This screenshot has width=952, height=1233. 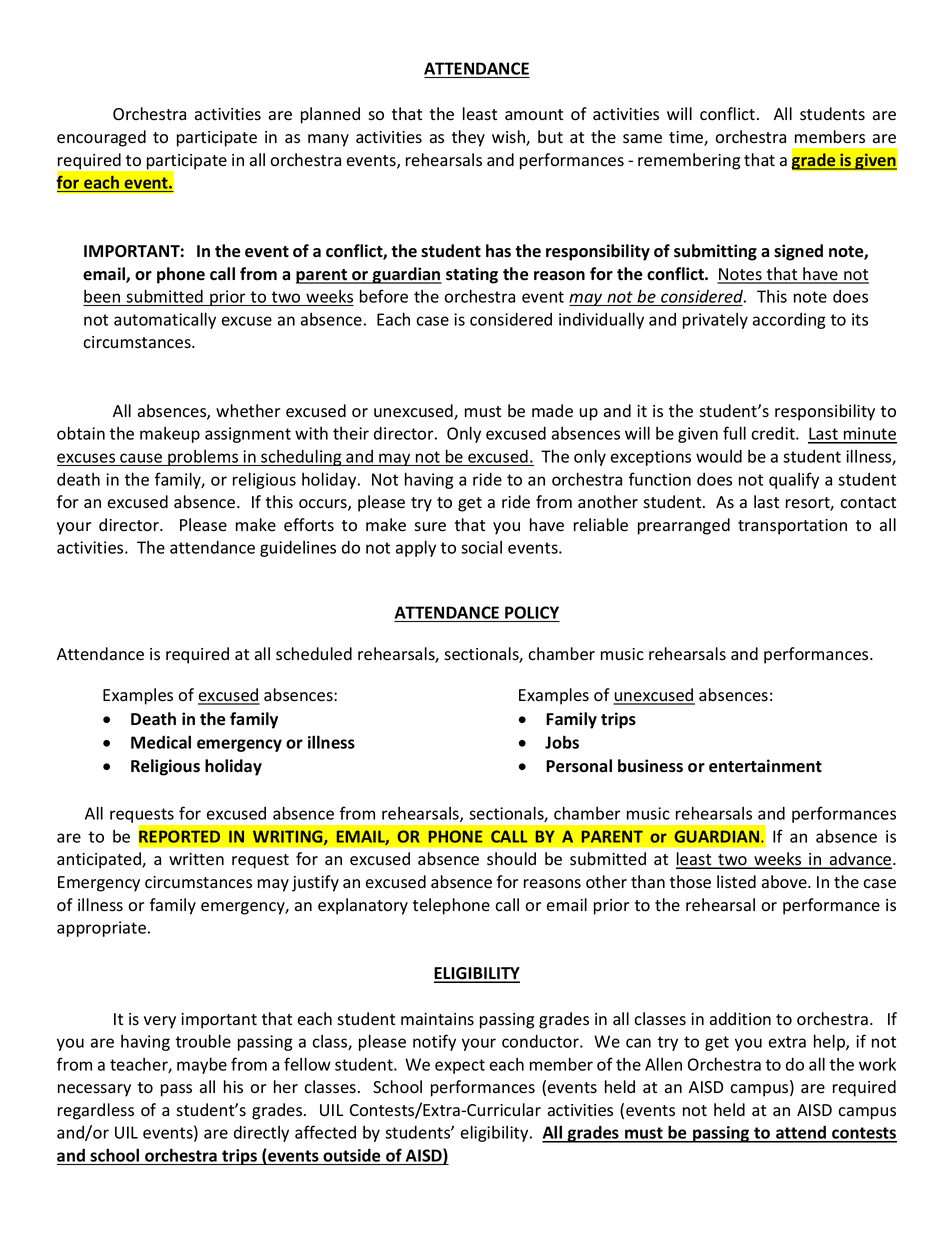 I want to click on made, so click(x=552, y=411).
